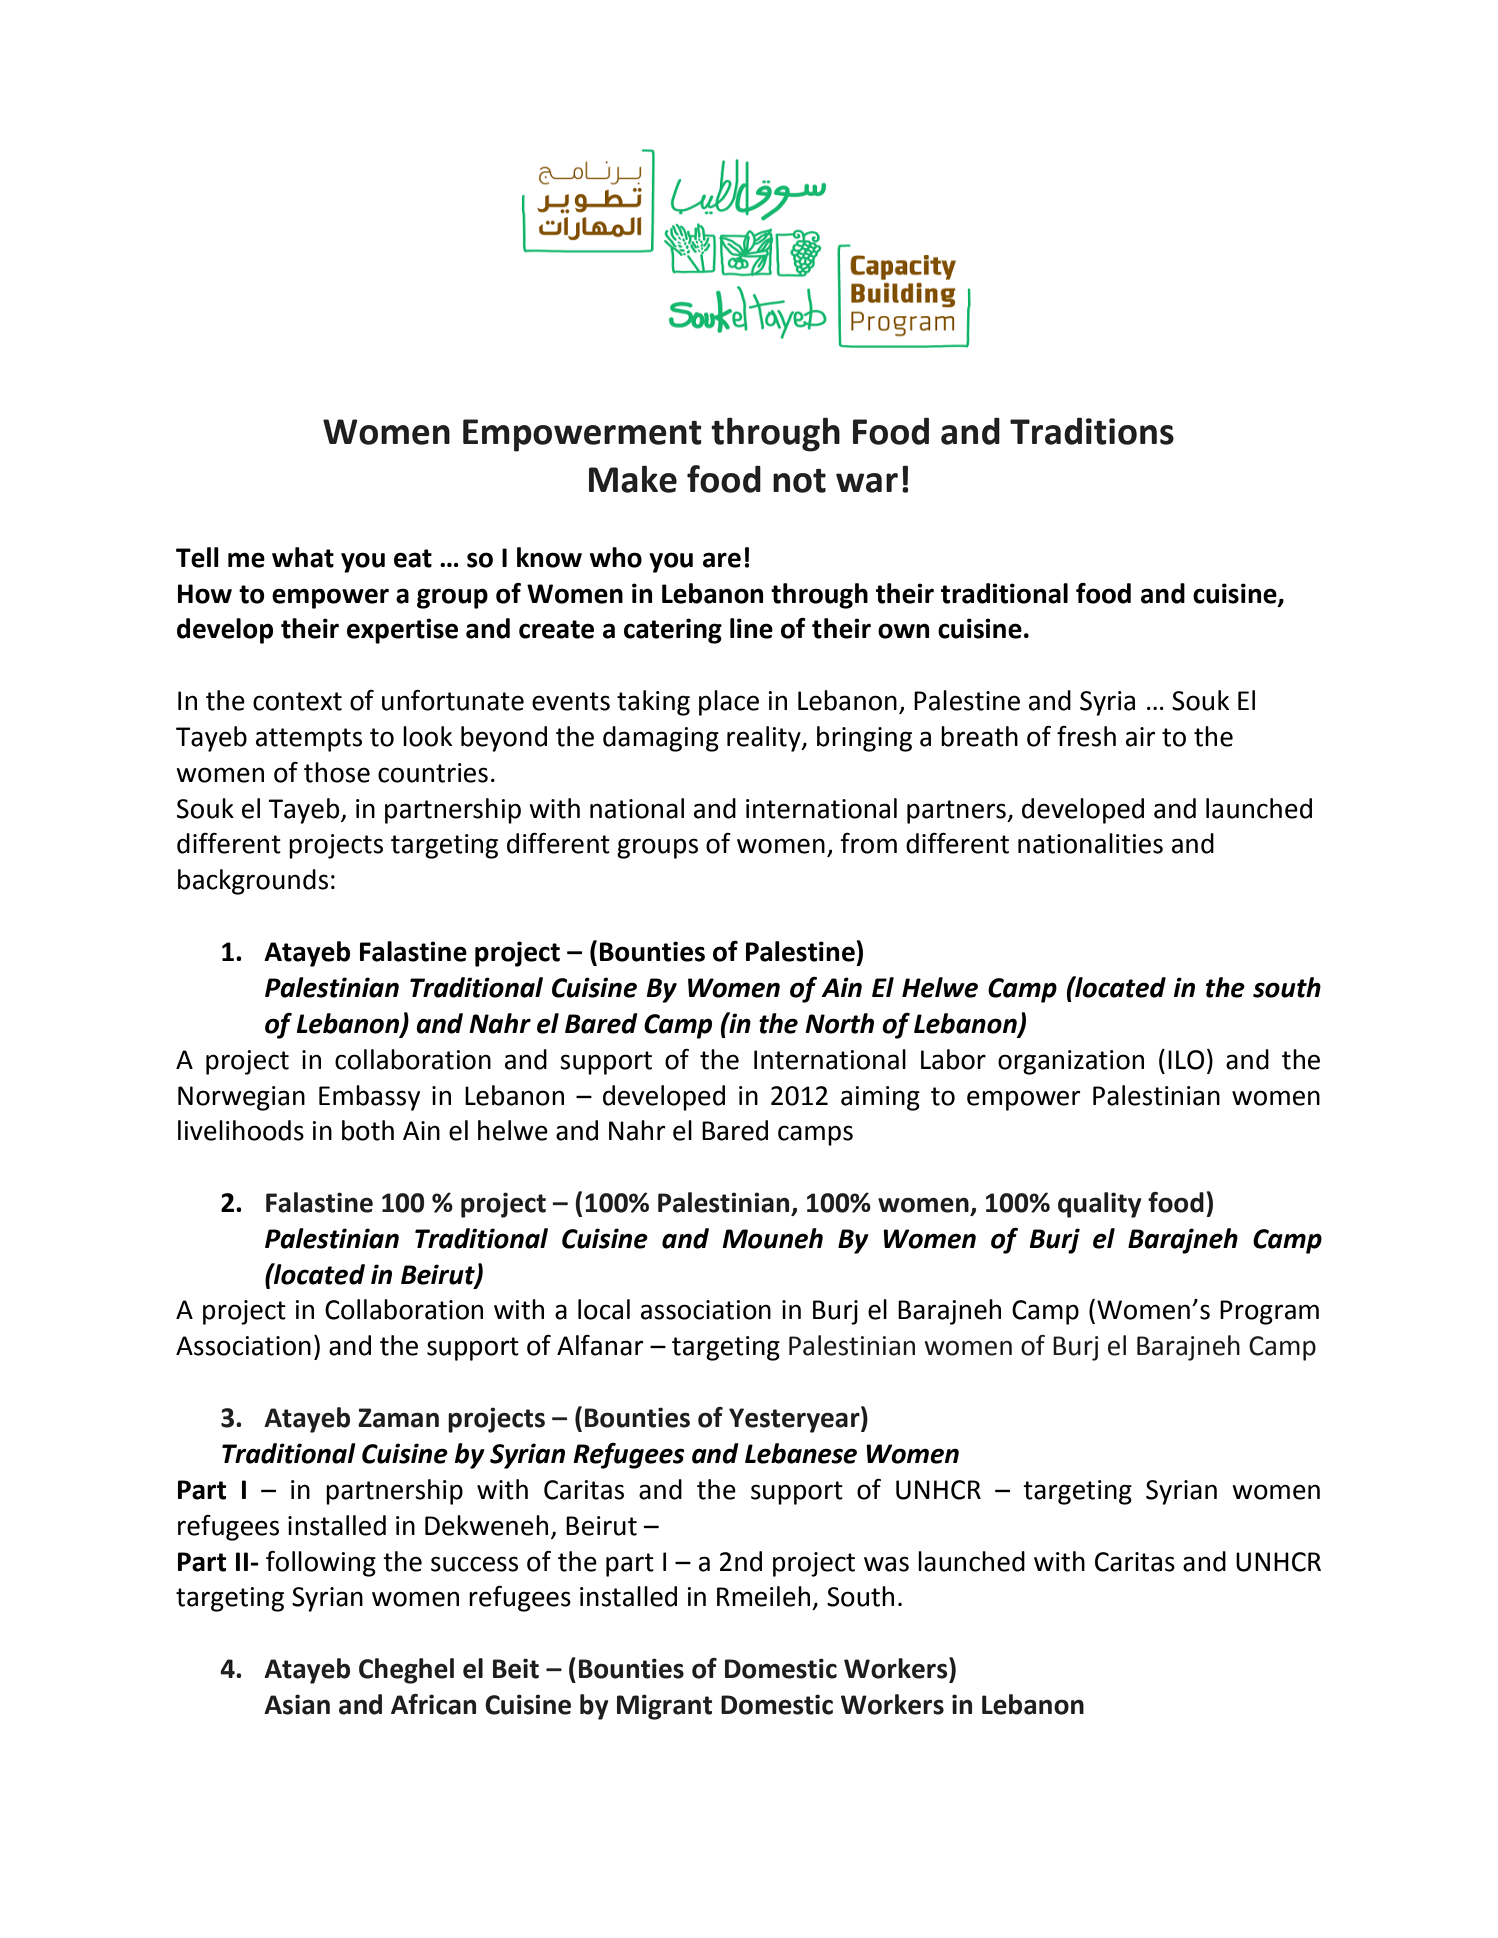 The height and width of the screenshot is (1938, 1498). I want to click on Lebanese, so click(801, 1453).
